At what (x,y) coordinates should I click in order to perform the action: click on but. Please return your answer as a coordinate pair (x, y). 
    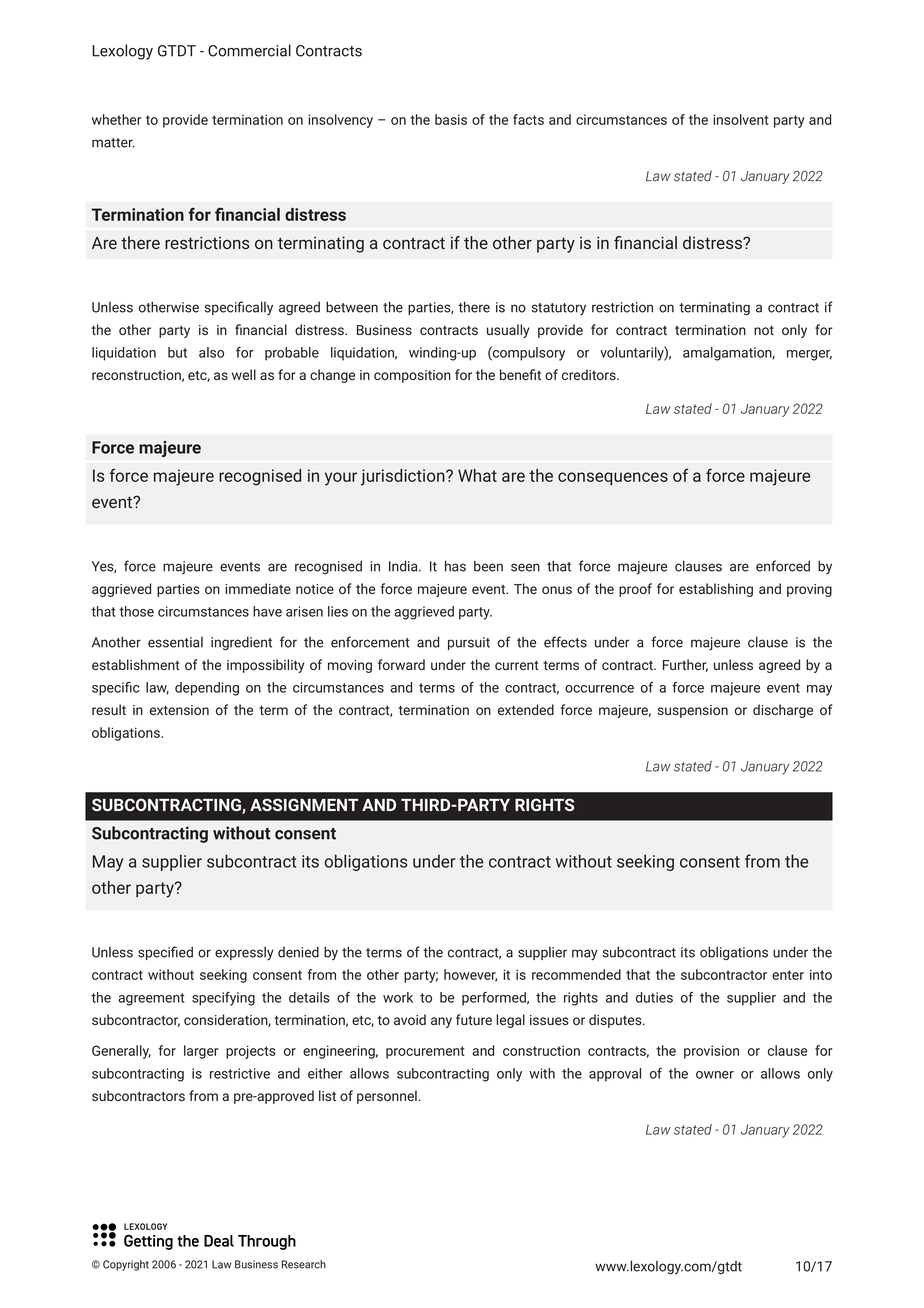
    Looking at the image, I should click on (177, 352).
